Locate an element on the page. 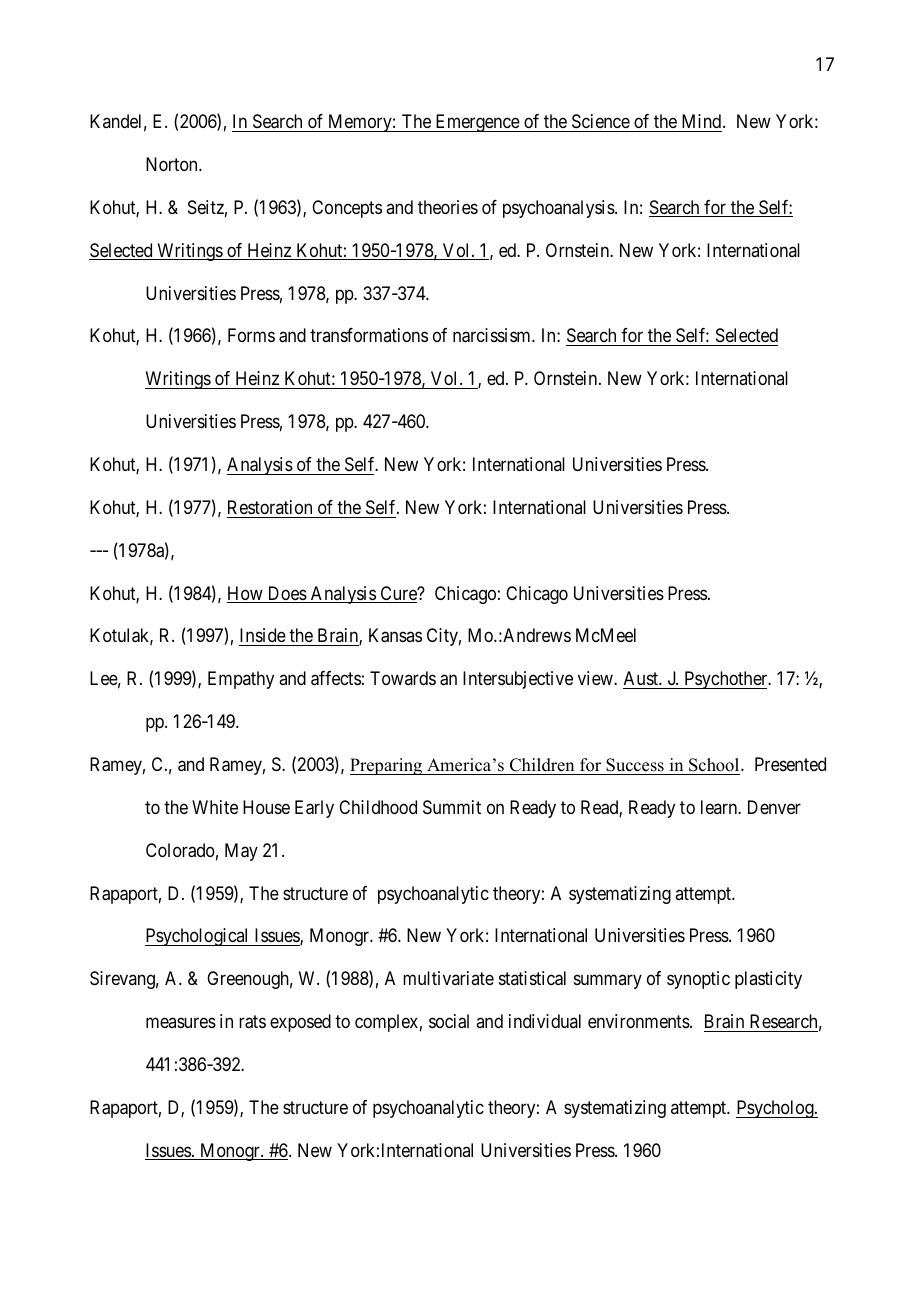 Image resolution: width=924 pixels, height=1307 pixels. view is located at coordinates (596, 678).
